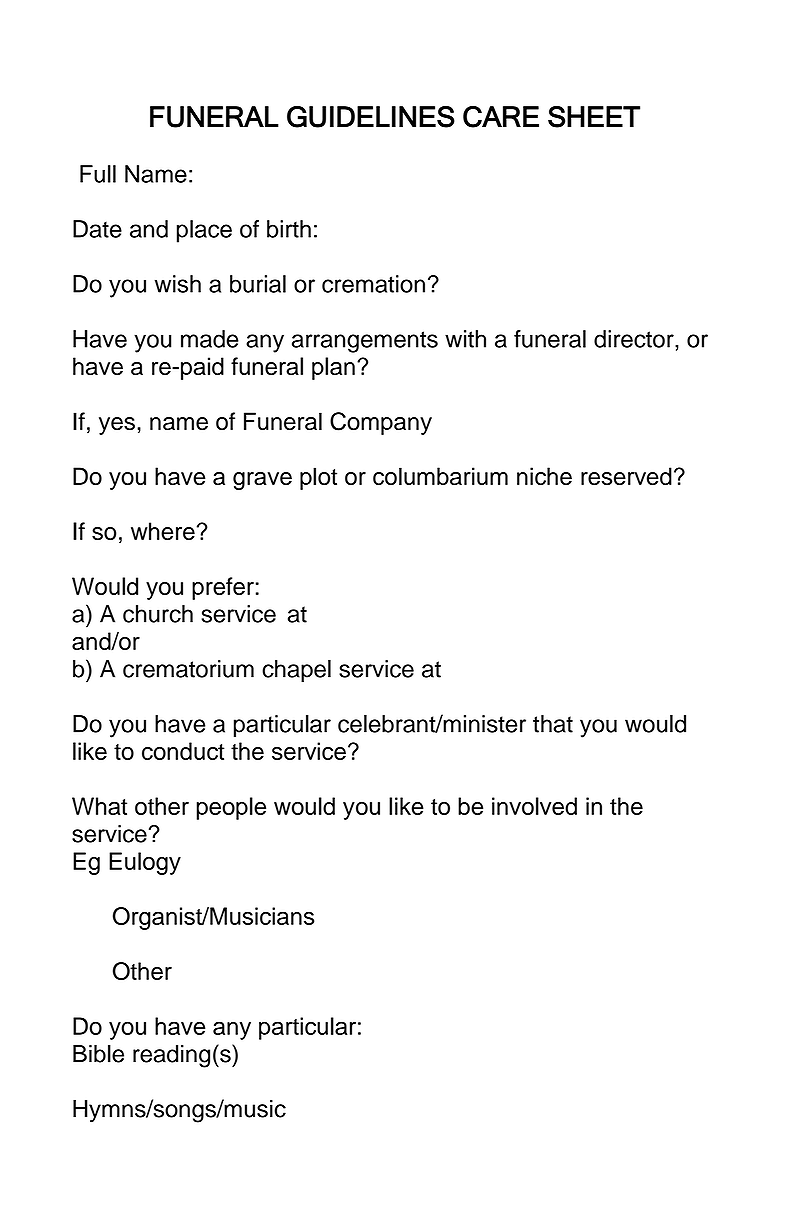 This screenshot has height=1219, width=789. What do you see at coordinates (98, 174) in the screenshot?
I see `Full` at bounding box center [98, 174].
